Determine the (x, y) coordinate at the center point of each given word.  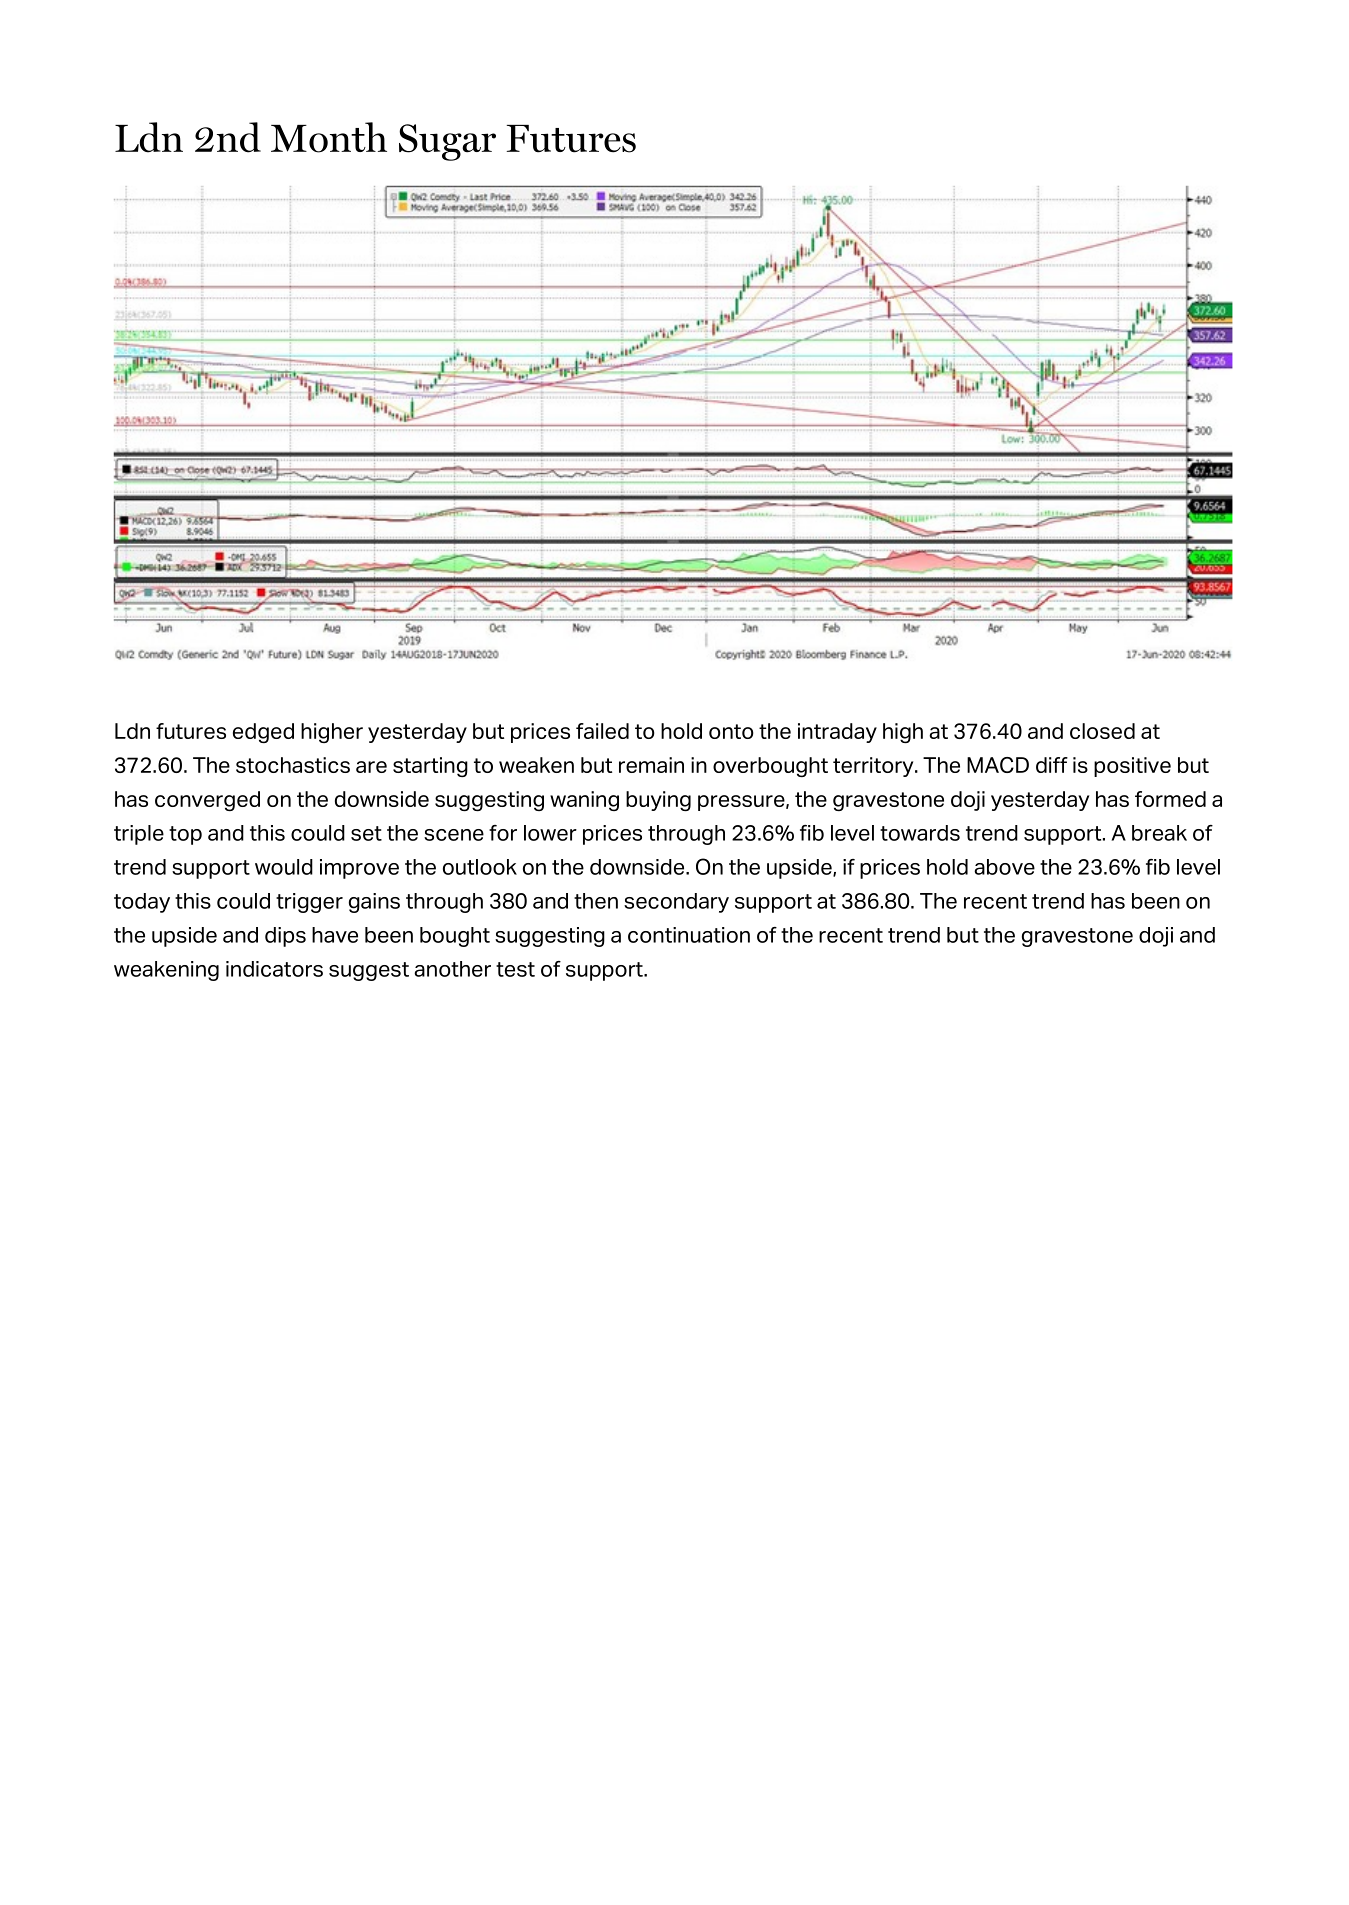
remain (651, 765)
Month (329, 137)
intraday (837, 733)
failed (602, 731)
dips (285, 937)
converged (207, 801)
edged (263, 733)
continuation (689, 935)
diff (1052, 765)
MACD (998, 765)
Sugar (447, 142)
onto (731, 731)
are (371, 767)
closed (1102, 731)
